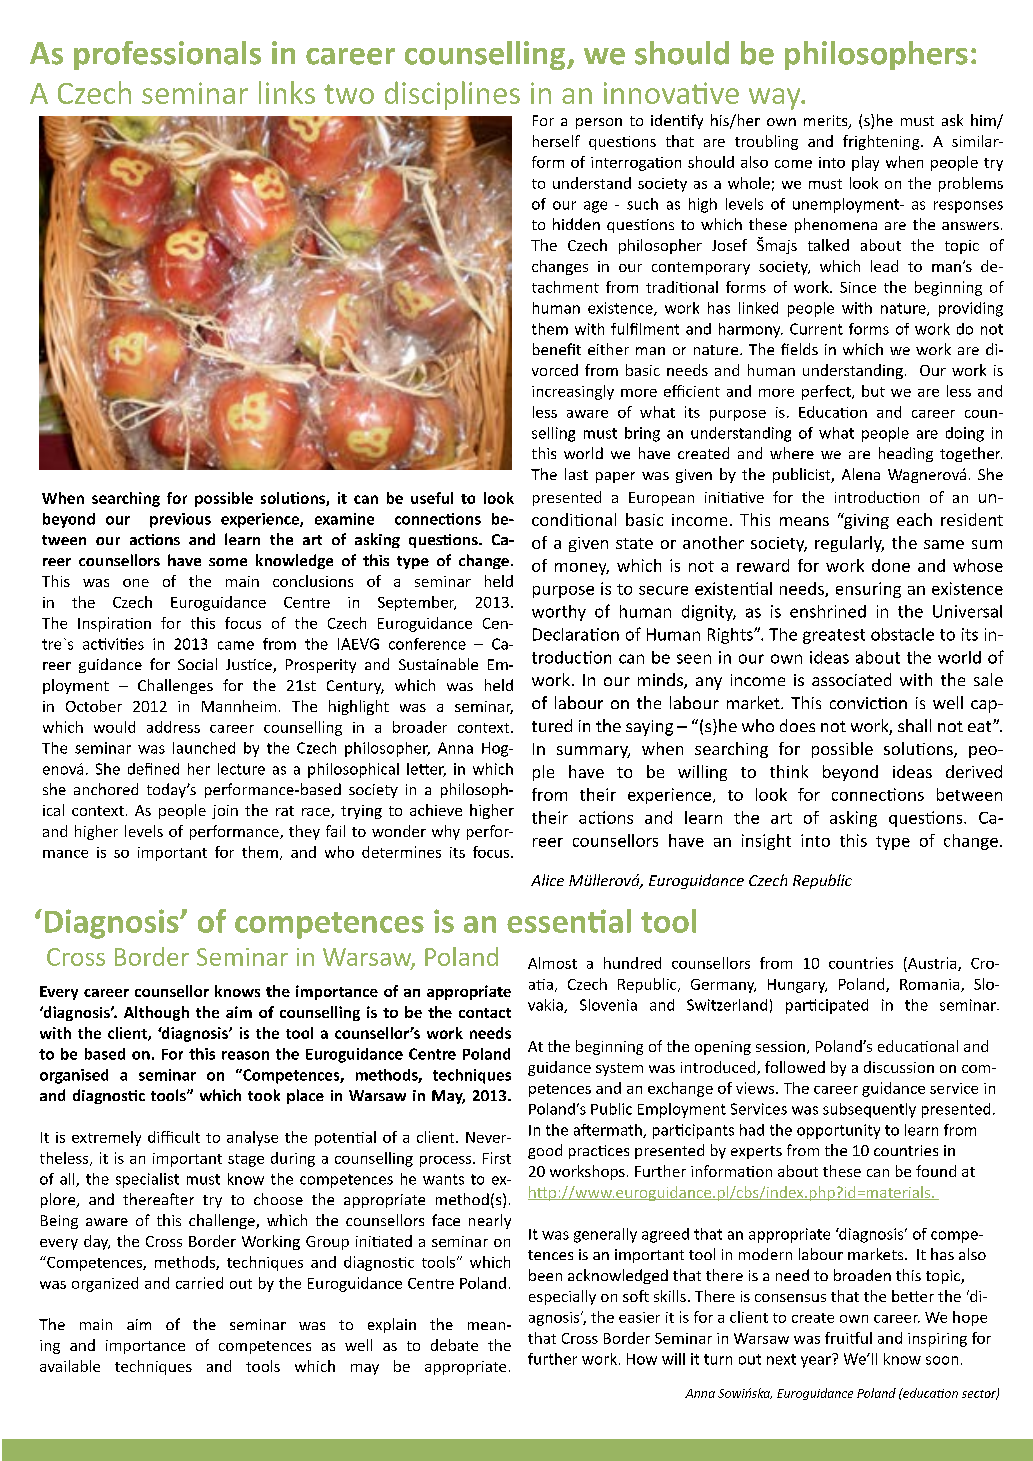 The height and width of the document is (1461, 1033). Describe the element at coordinates (452, 95) in the document. I see `disciplines` at that location.
